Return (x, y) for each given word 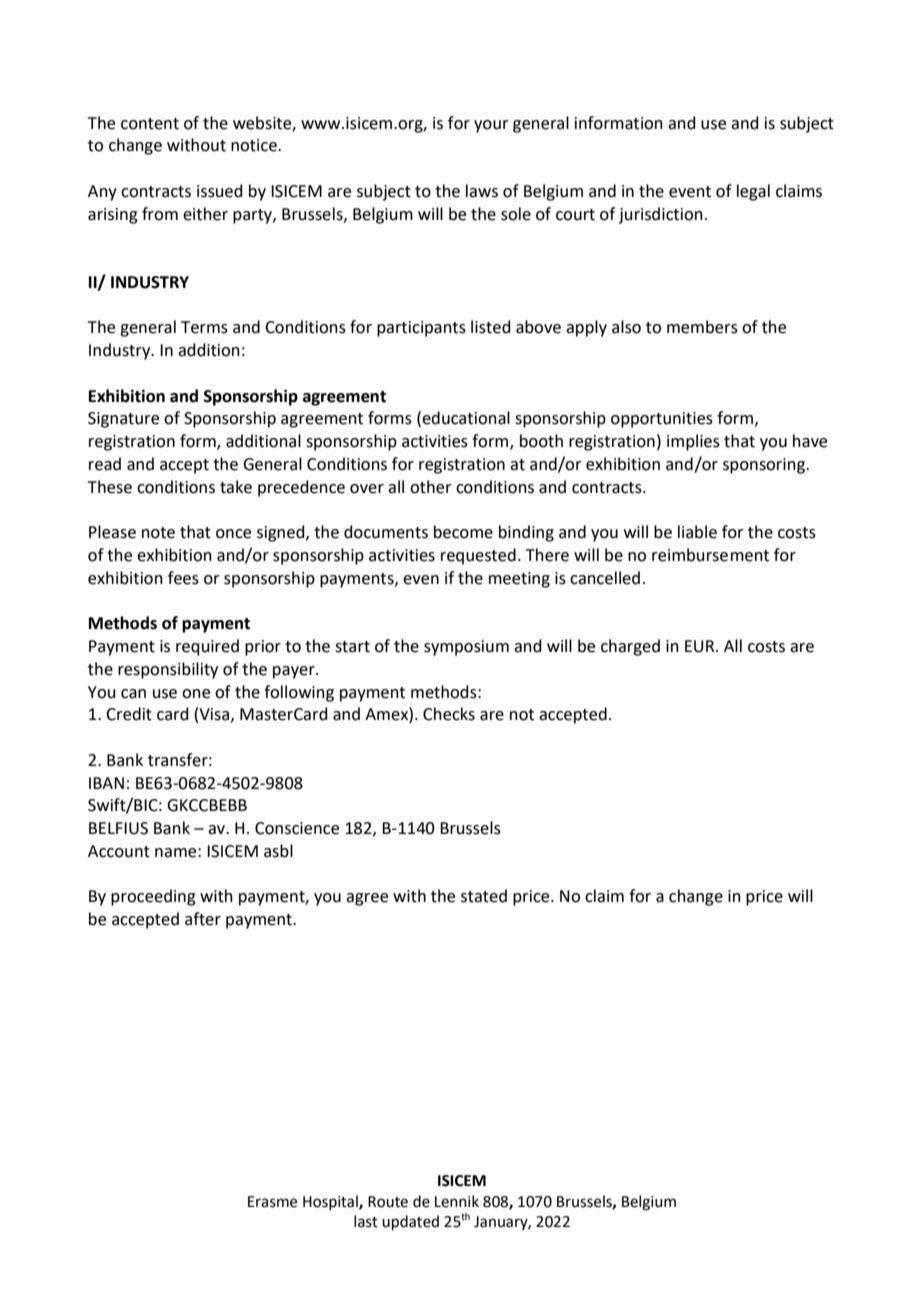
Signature (123, 420)
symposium (466, 648)
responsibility (168, 670)
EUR (701, 646)
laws (482, 191)
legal (753, 192)
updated (410, 1222)
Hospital (331, 1202)
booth (541, 441)
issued (220, 191)
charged (630, 647)
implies (693, 442)
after (203, 919)
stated (484, 896)
